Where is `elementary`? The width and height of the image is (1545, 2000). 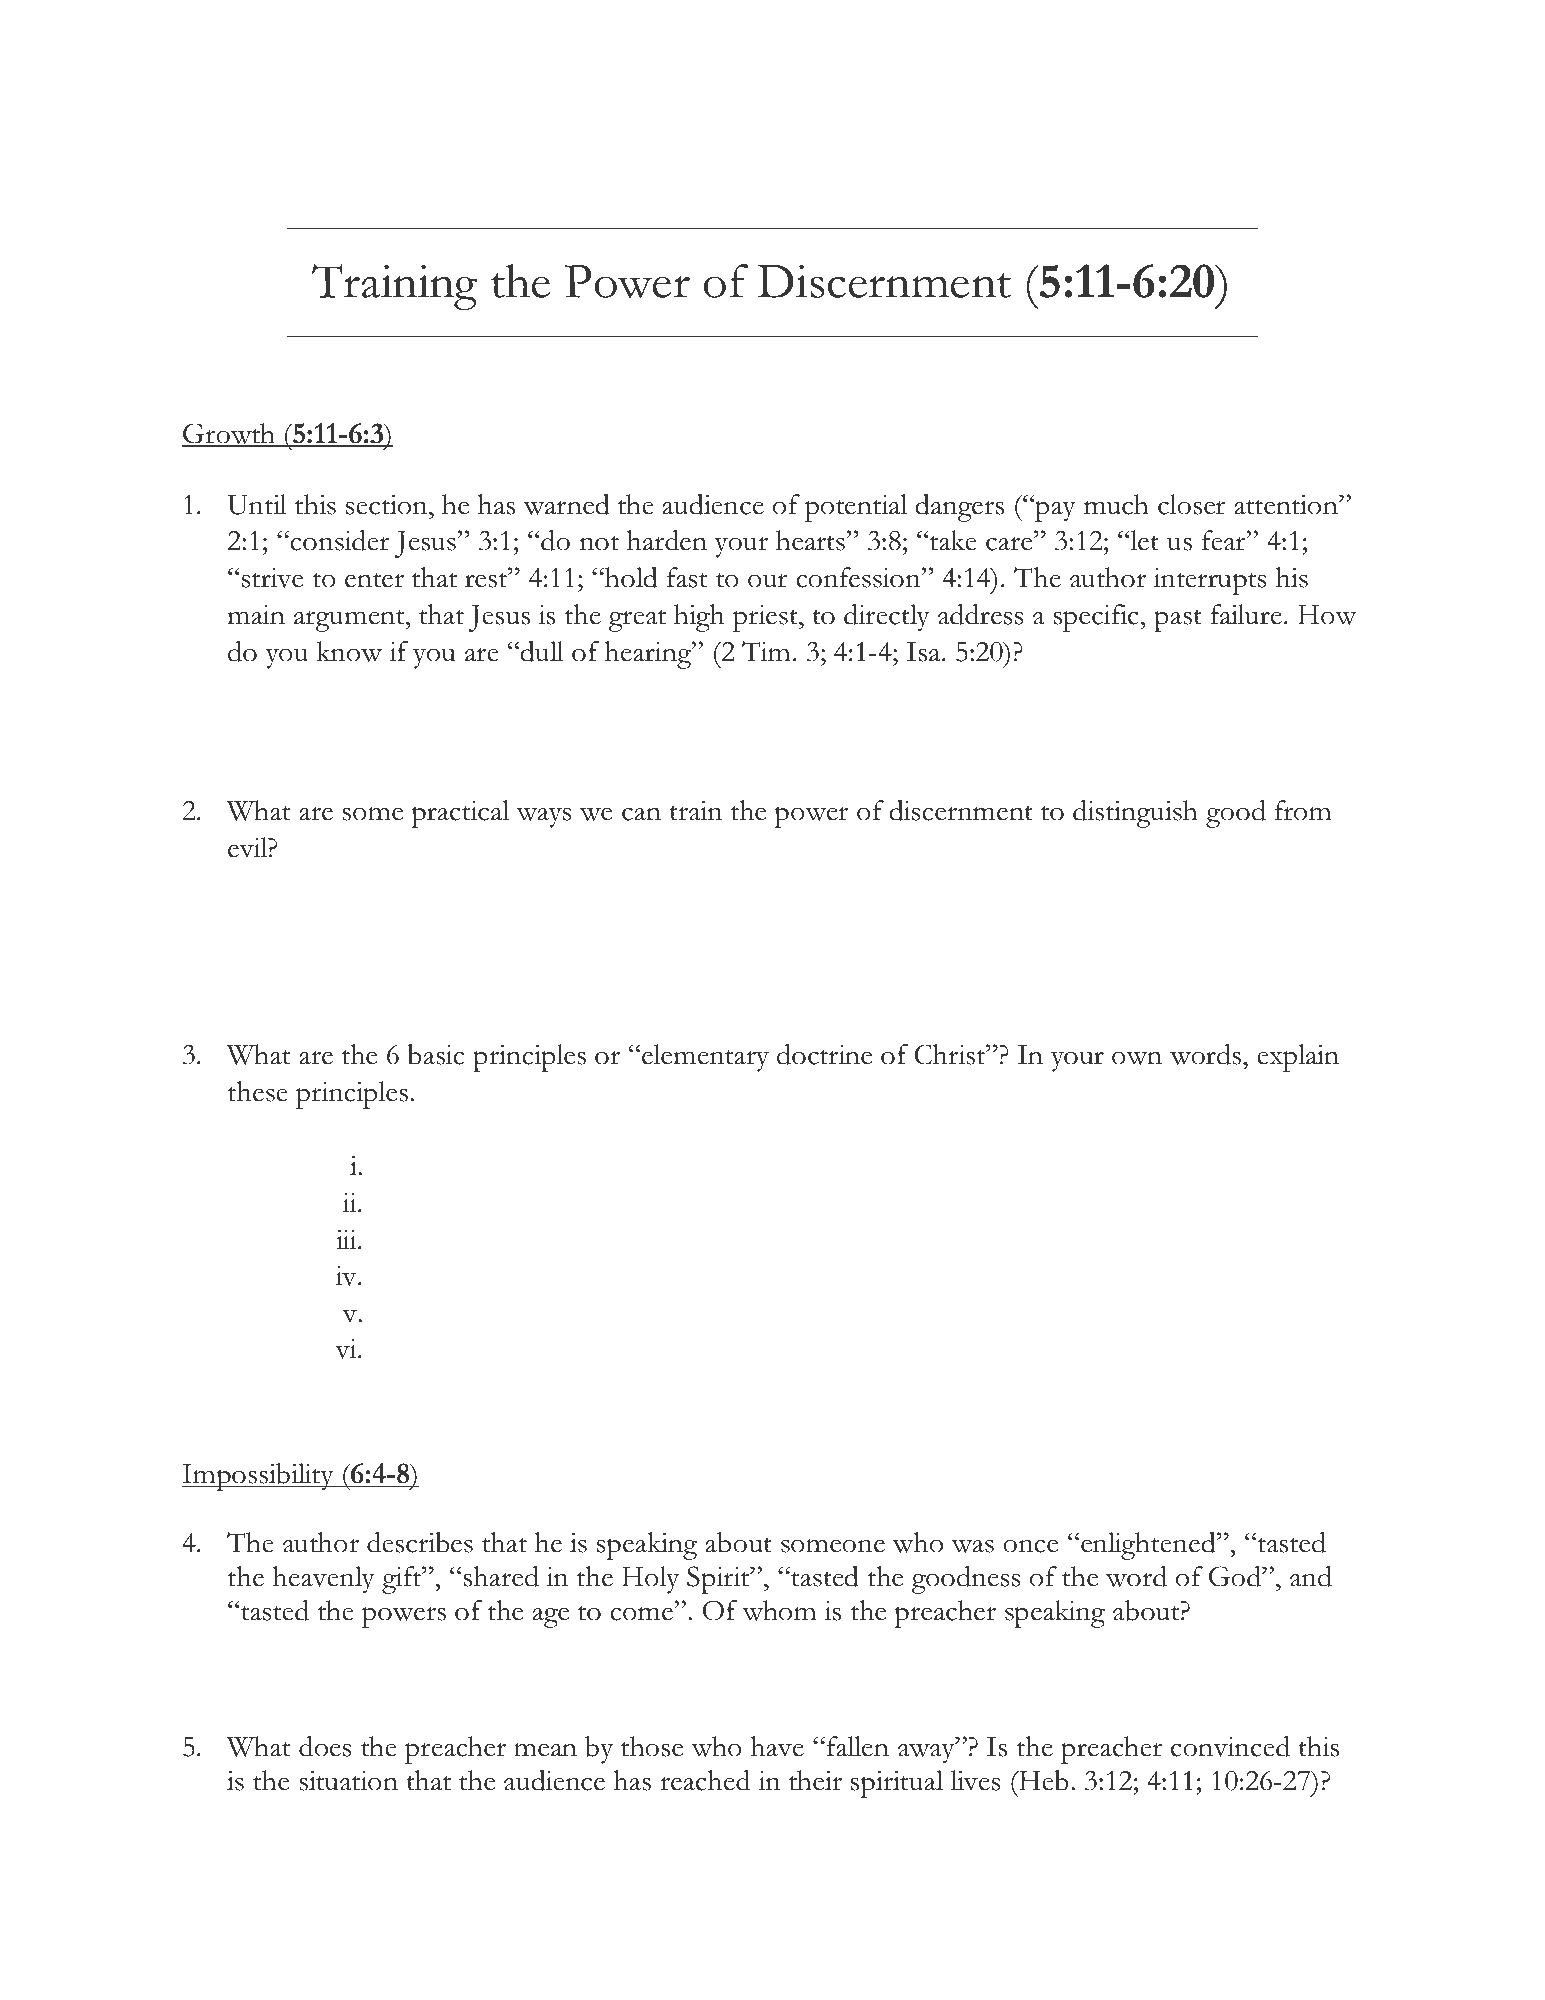 elementary is located at coordinates (705, 1058).
